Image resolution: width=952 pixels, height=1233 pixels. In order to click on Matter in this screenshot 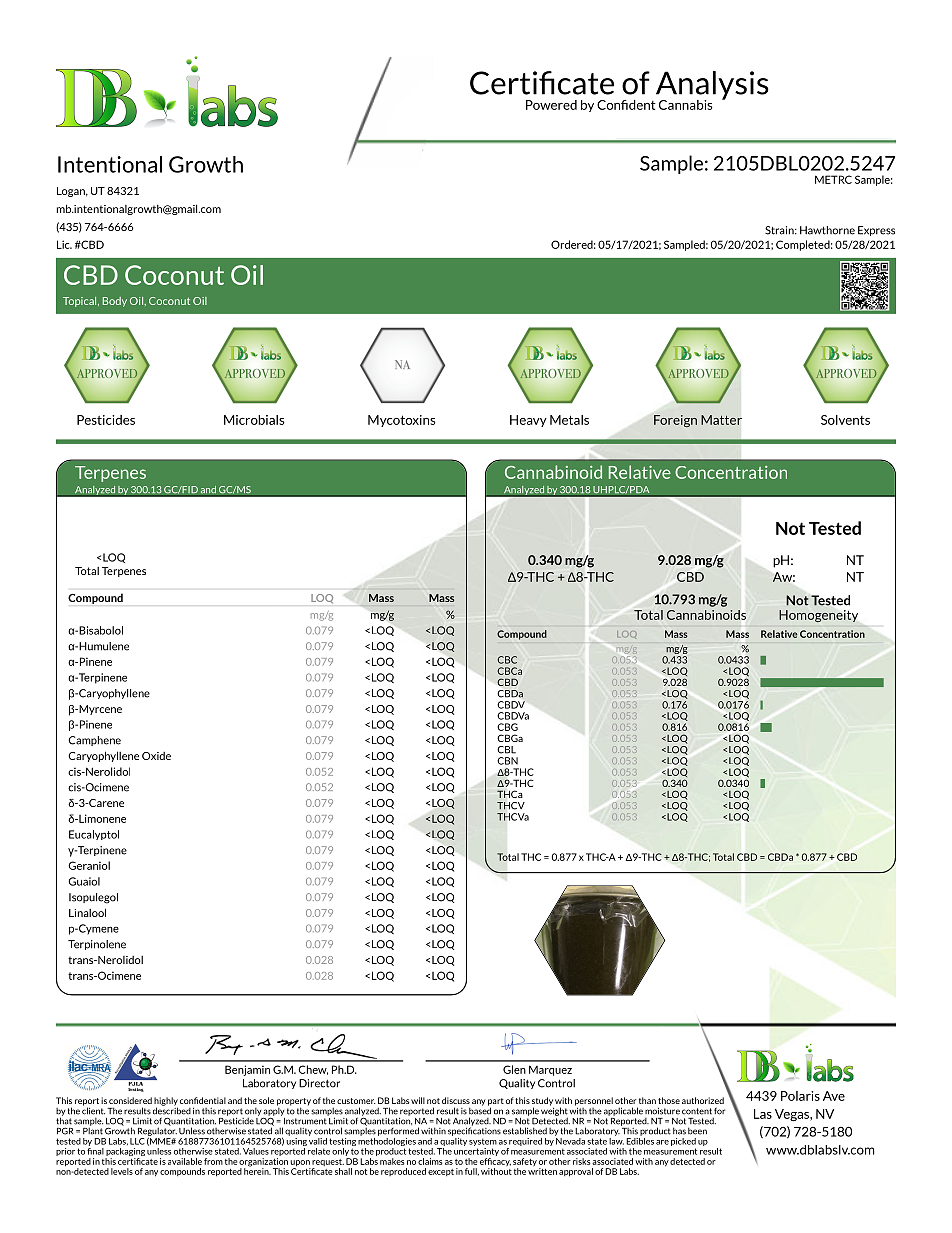, I will do `click(721, 420)`.
